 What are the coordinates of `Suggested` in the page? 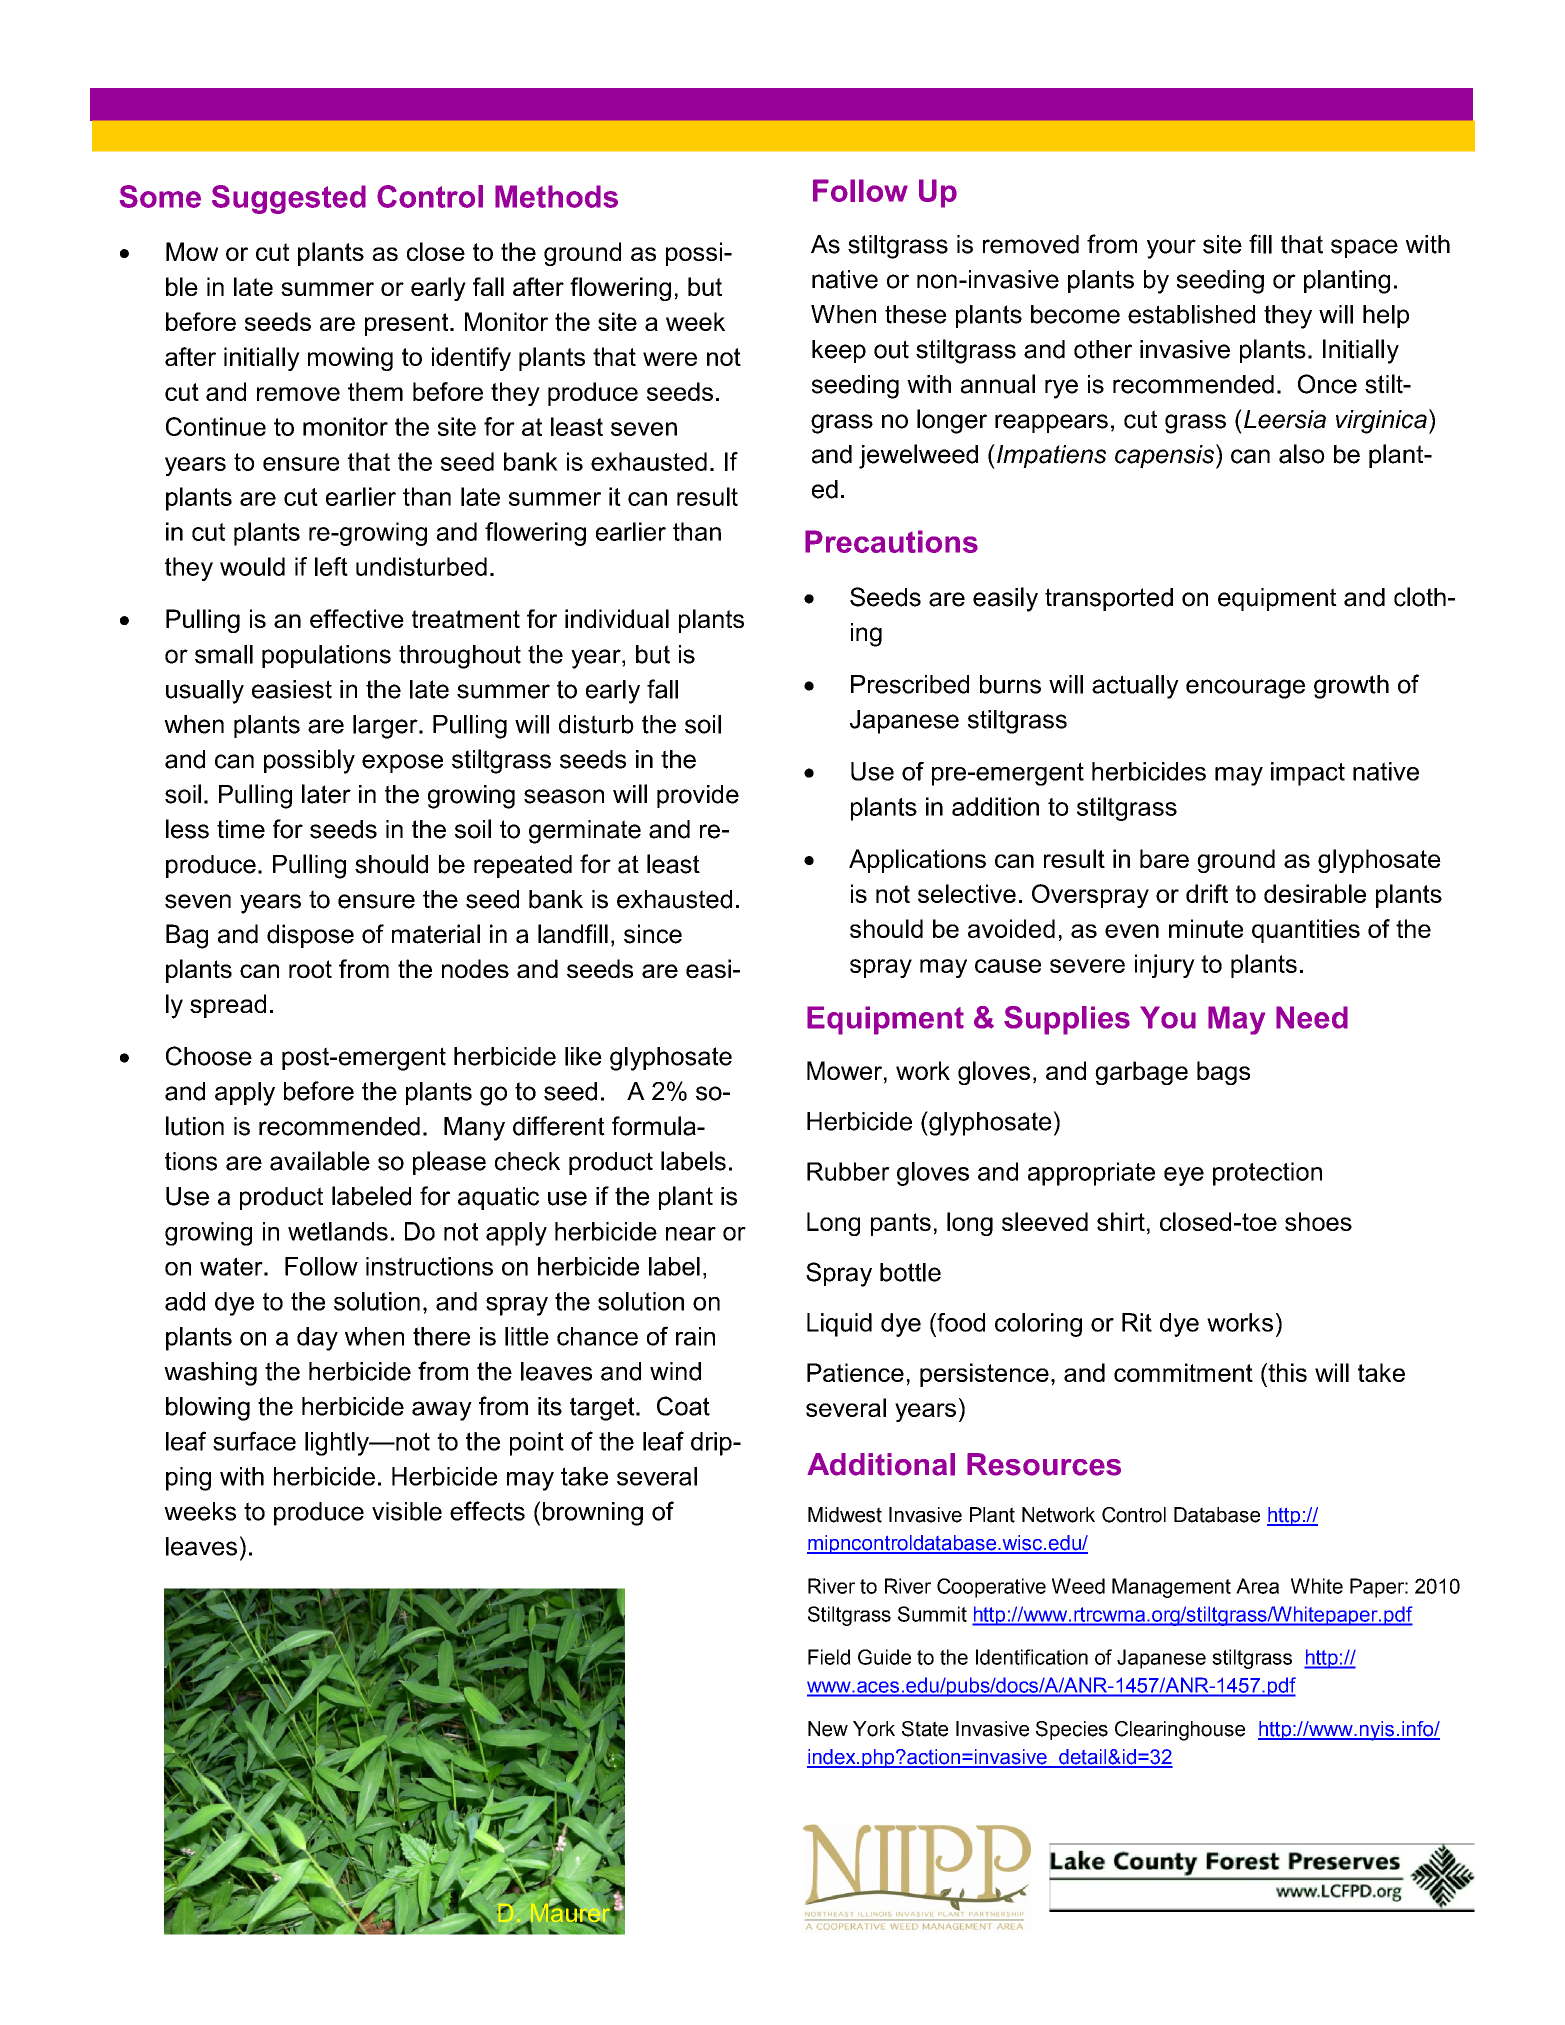 It's located at (289, 199).
